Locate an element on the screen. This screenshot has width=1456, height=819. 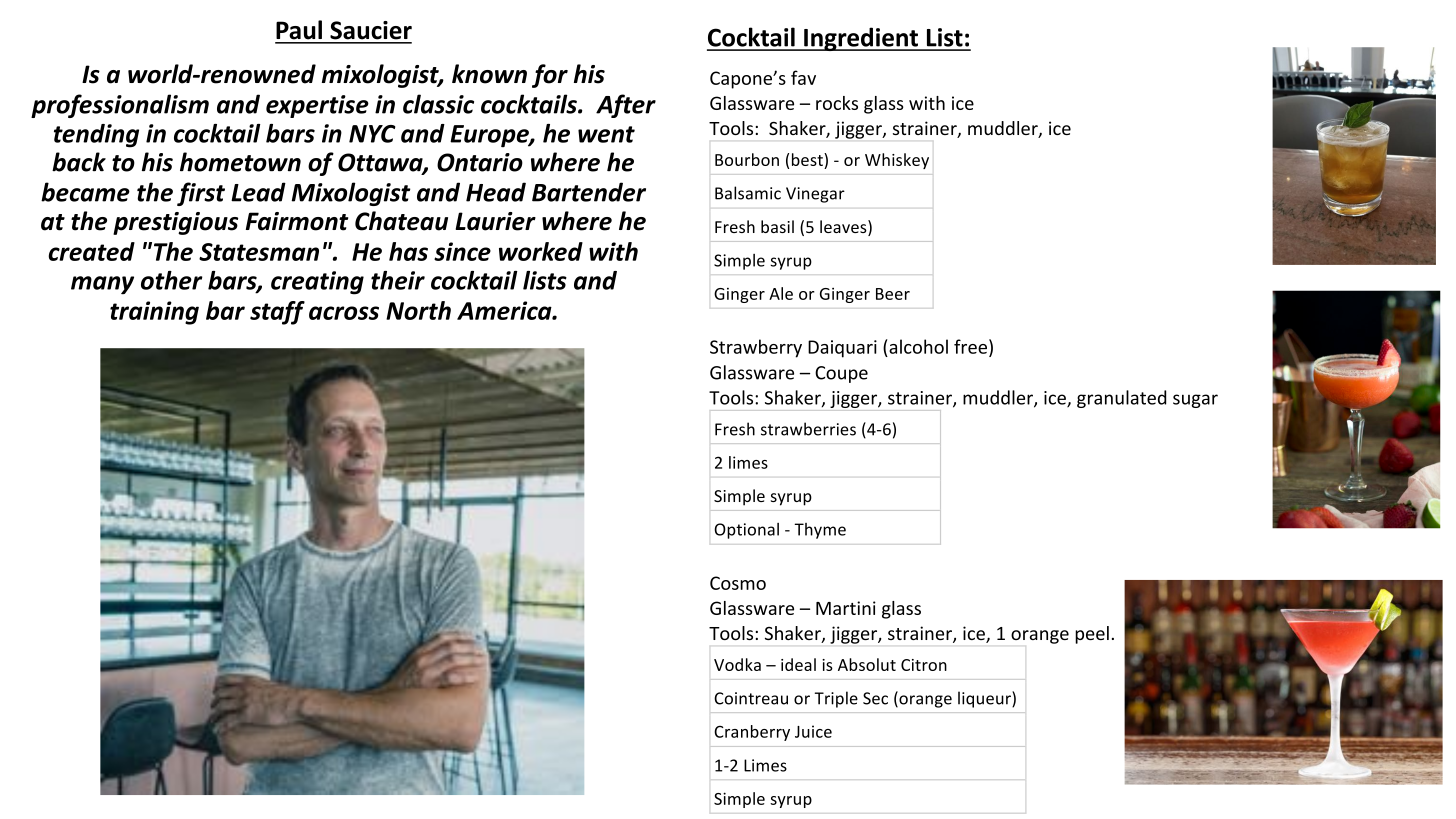
Martini is located at coordinates (846, 608).
